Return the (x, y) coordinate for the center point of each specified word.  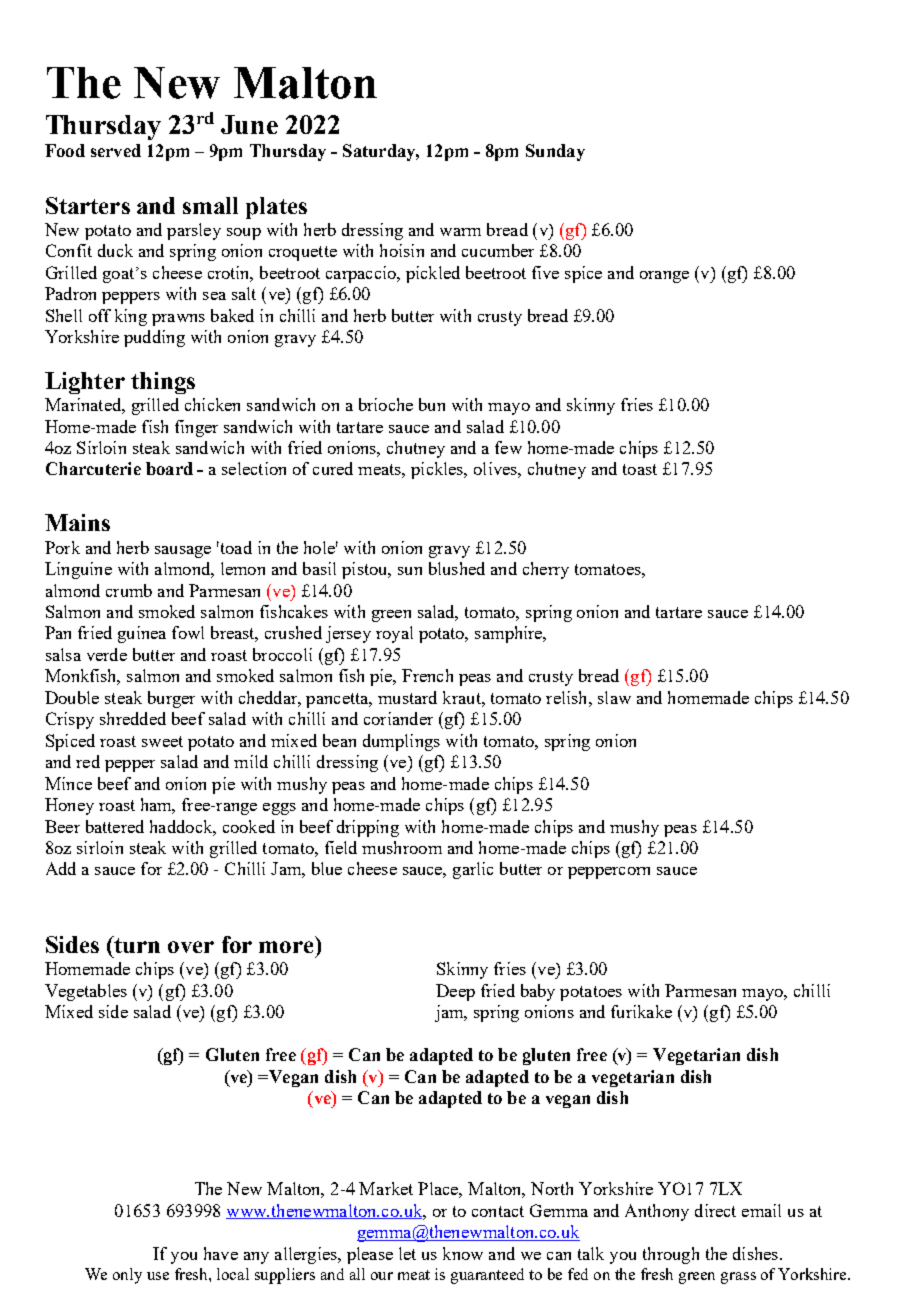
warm (460, 232)
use (158, 1276)
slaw (614, 697)
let (407, 1253)
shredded (133, 718)
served (116, 150)
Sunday (555, 152)
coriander (398, 718)
